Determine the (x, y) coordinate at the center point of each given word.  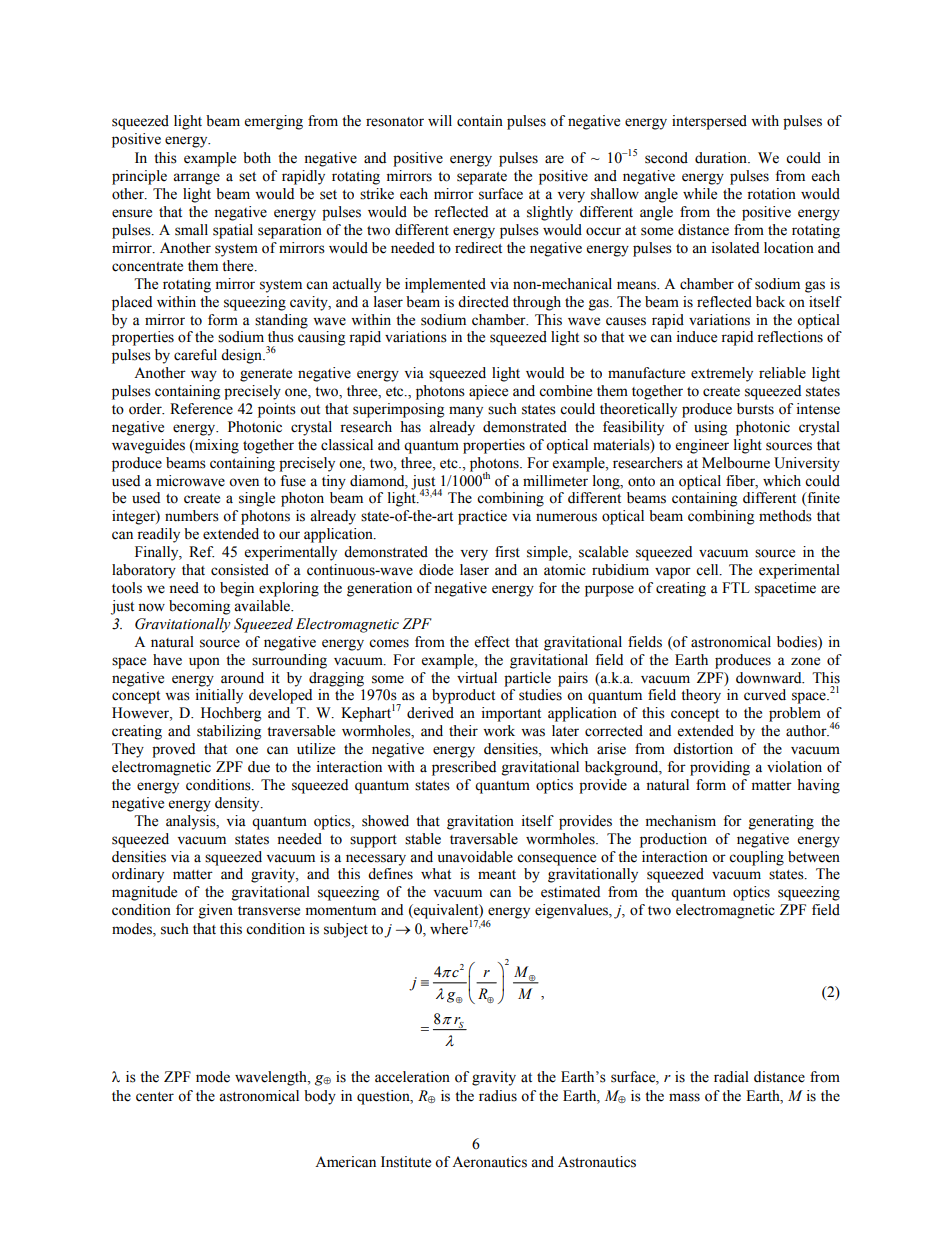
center (155, 1097)
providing (720, 768)
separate (482, 178)
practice (482, 517)
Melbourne (736, 463)
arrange (196, 179)
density (238, 804)
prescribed (464, 768)
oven (244, 482)
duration (722, 158)
